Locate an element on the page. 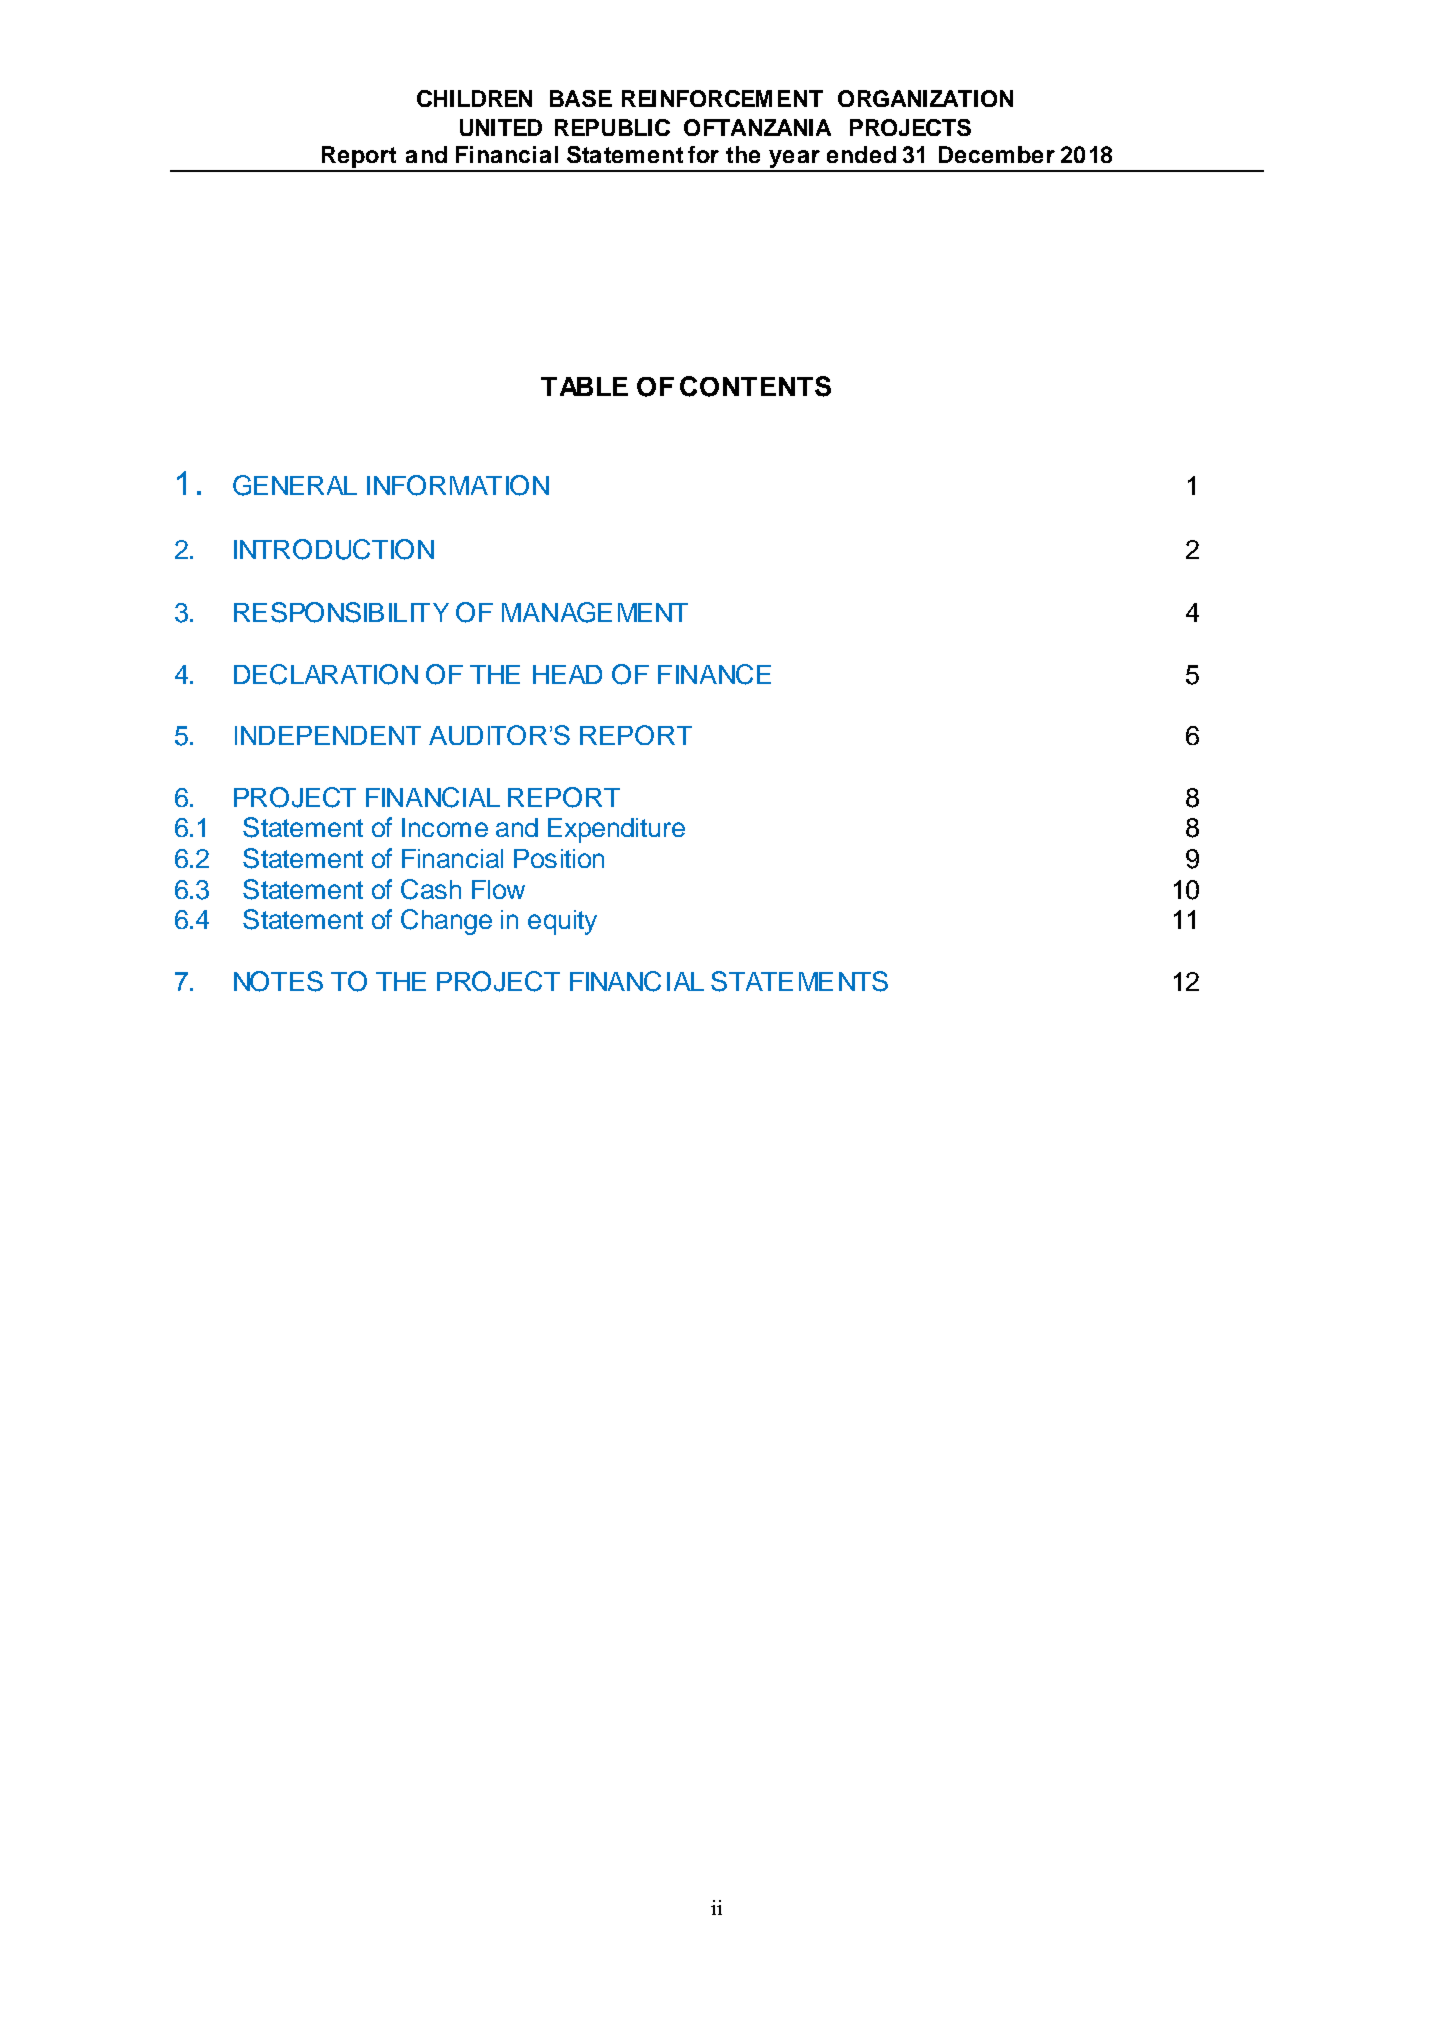  MANAGEMENT is located at coordinates (595, 612).
